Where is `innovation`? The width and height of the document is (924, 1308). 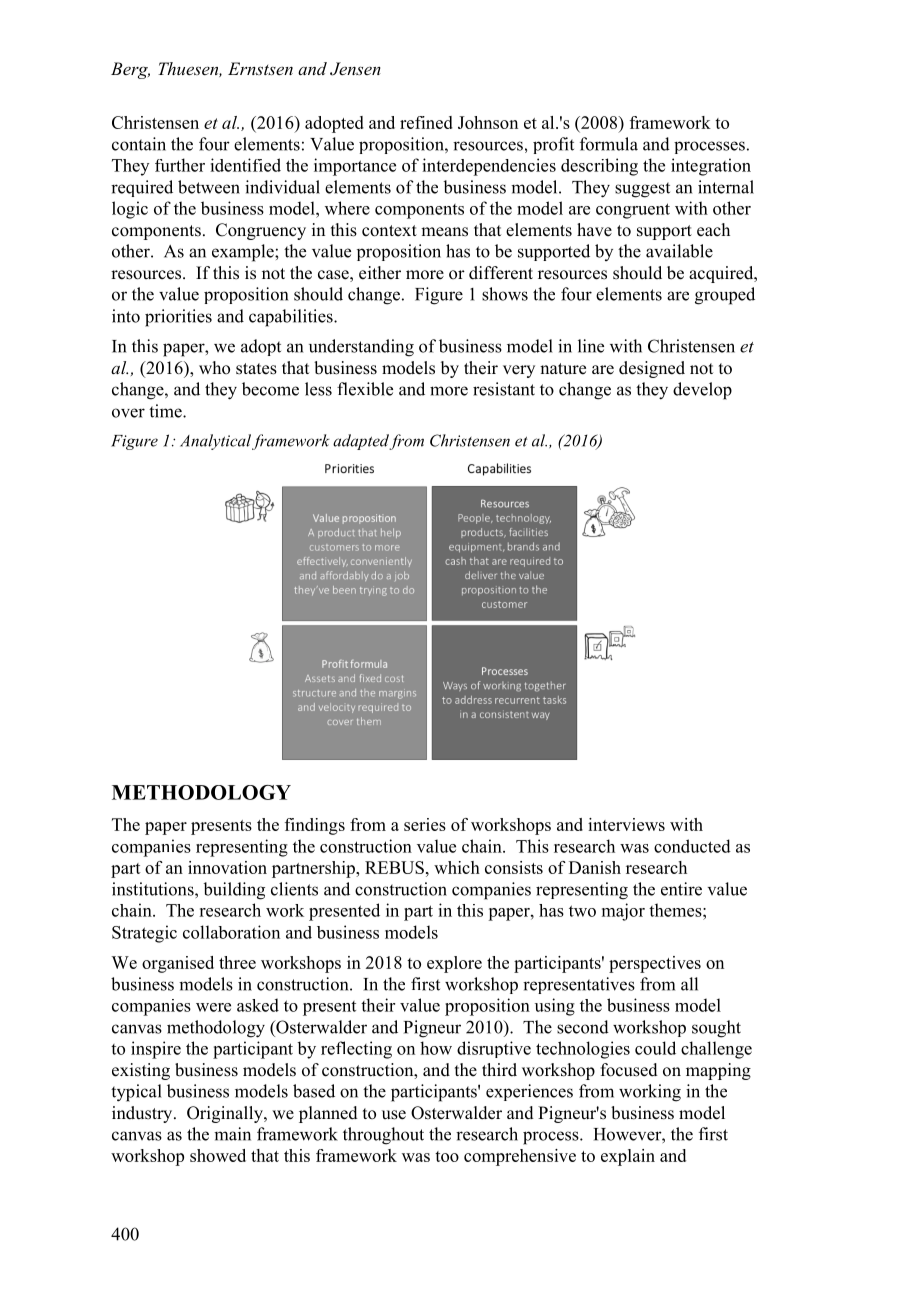
innovation is located at coordinates (227, 867).
